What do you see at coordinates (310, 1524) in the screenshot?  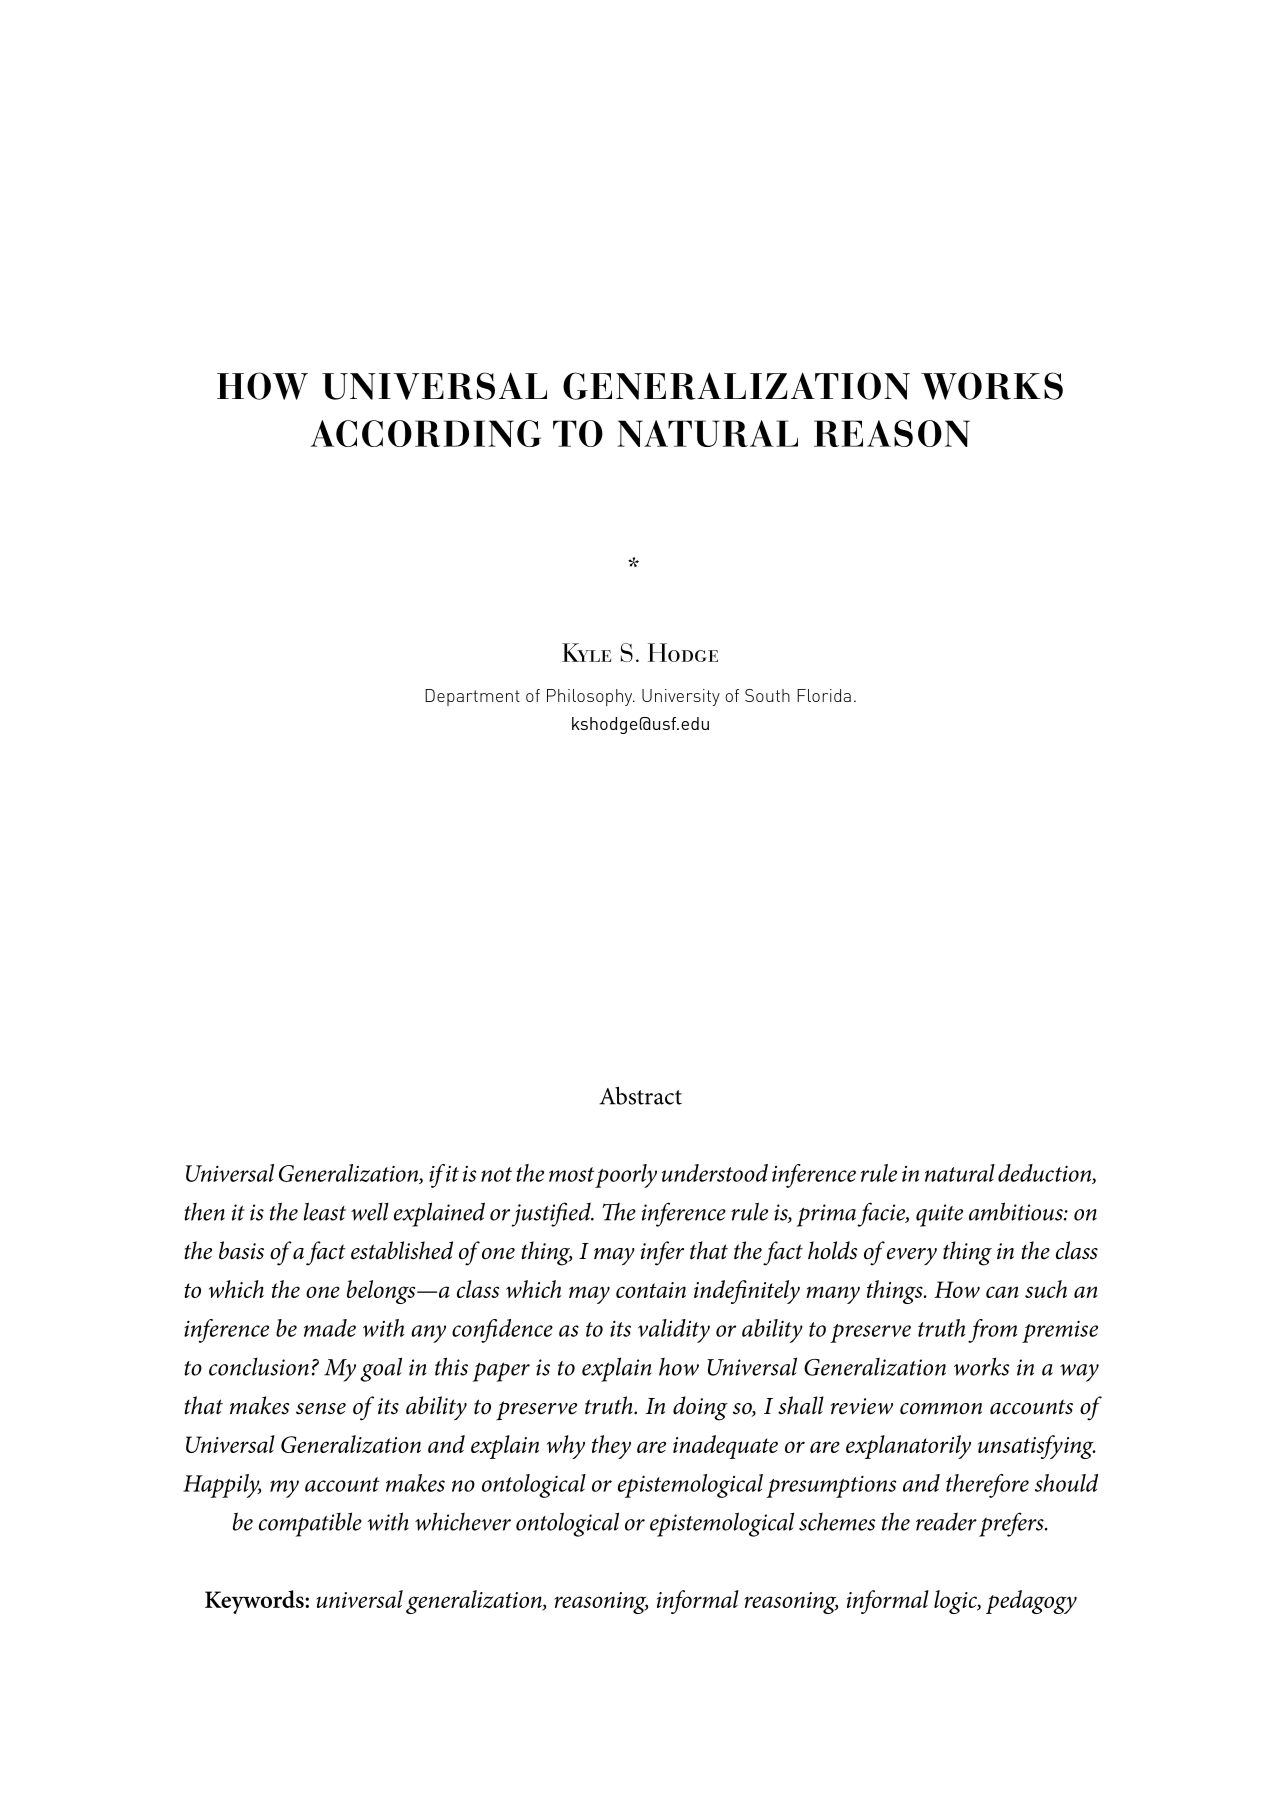 I see `compatible` at bounding box center [310, 1524].
